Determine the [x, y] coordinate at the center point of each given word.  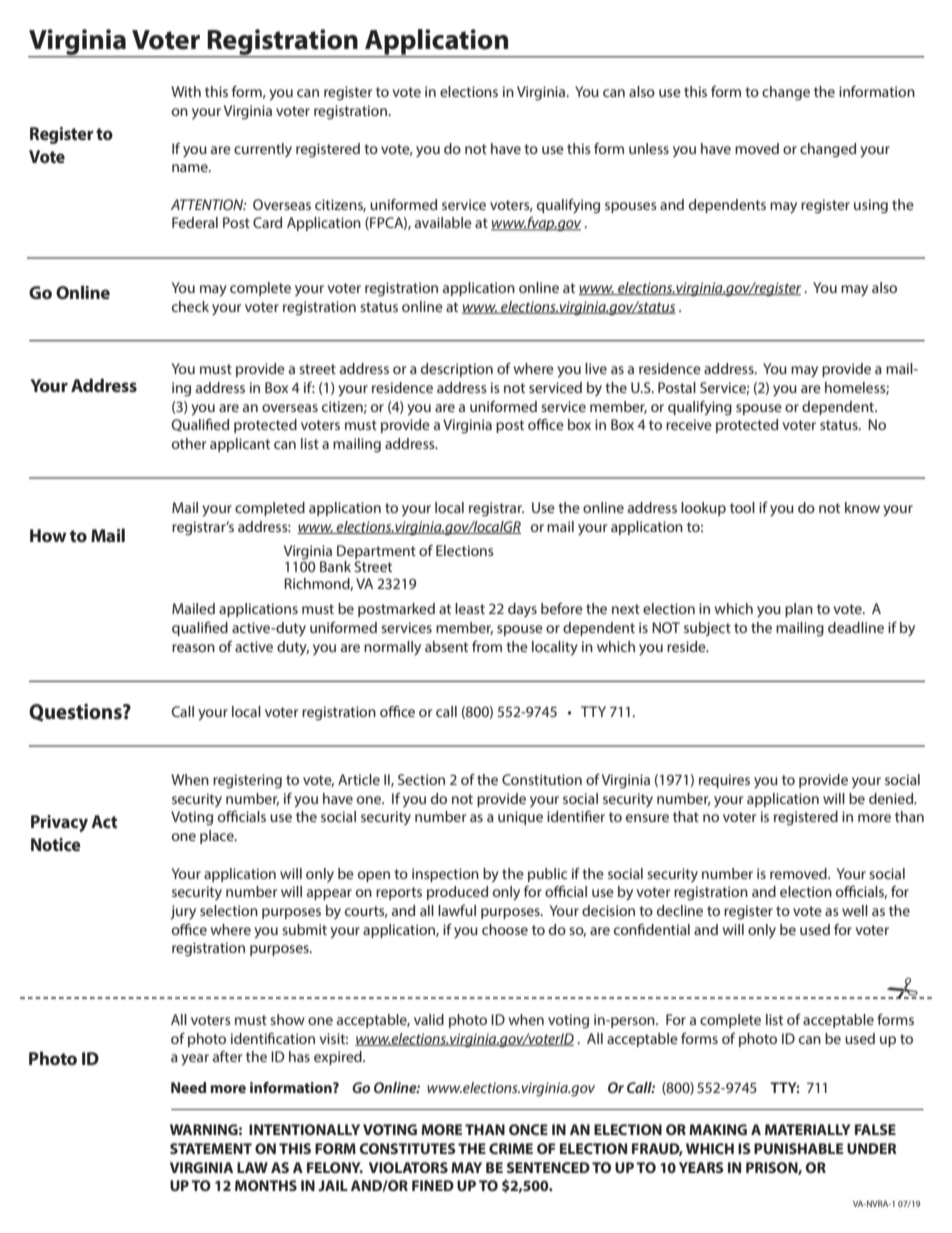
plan [799, 610]
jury [183, 912]
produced [457, 893]
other [189, 443]
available [443, 222]
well [855, 910]
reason [193, 648]
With [186, 91]
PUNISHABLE [798, 1148]
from [487, 646]
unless [649, 148]
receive [689, 424]
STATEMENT [211, 1148]
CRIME [511, 1148]
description [457, 370]
